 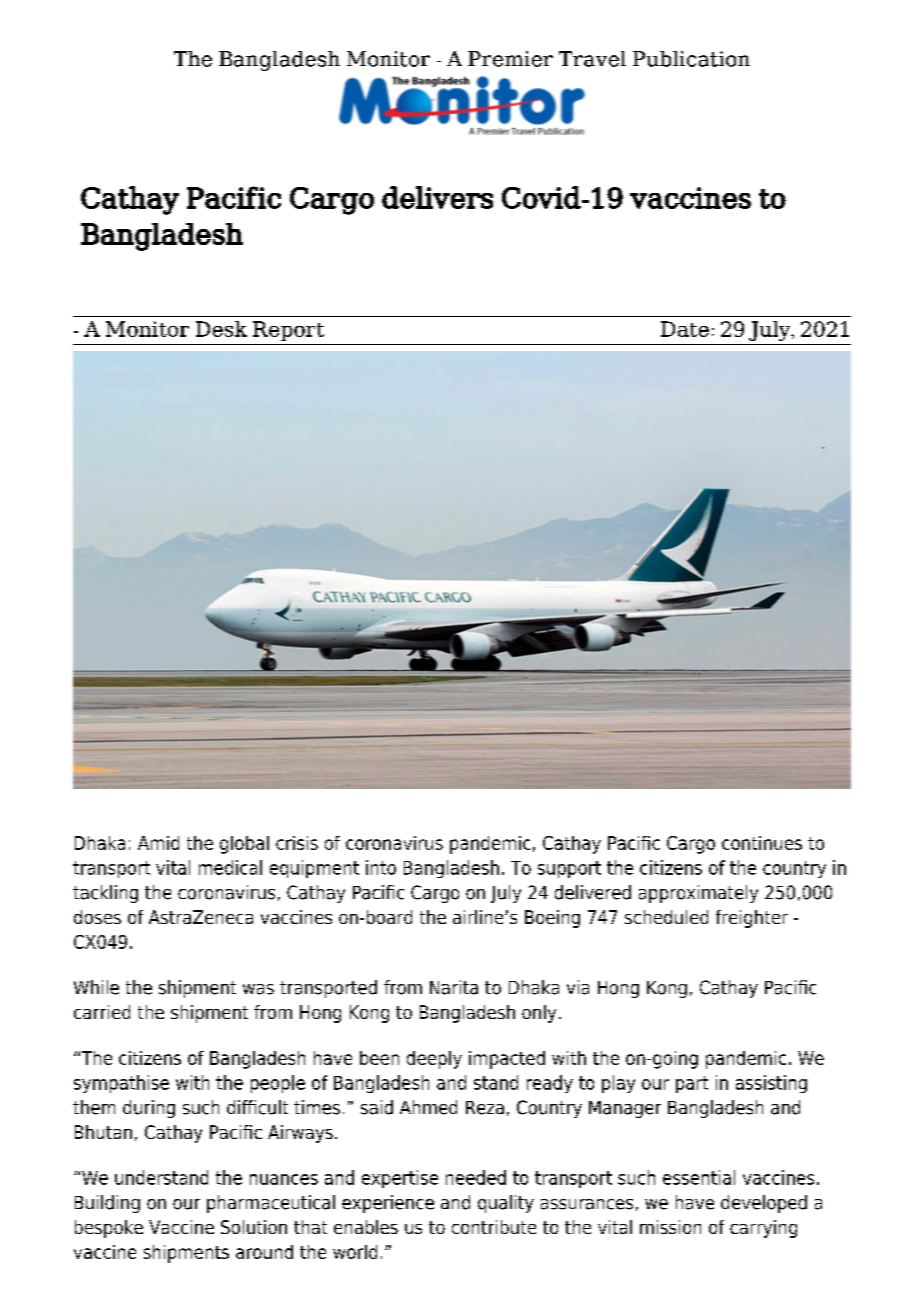 What do you see at coordinates (691, 59) in the screenshot?
I see `Publication` at bounding box center [691, 59].
